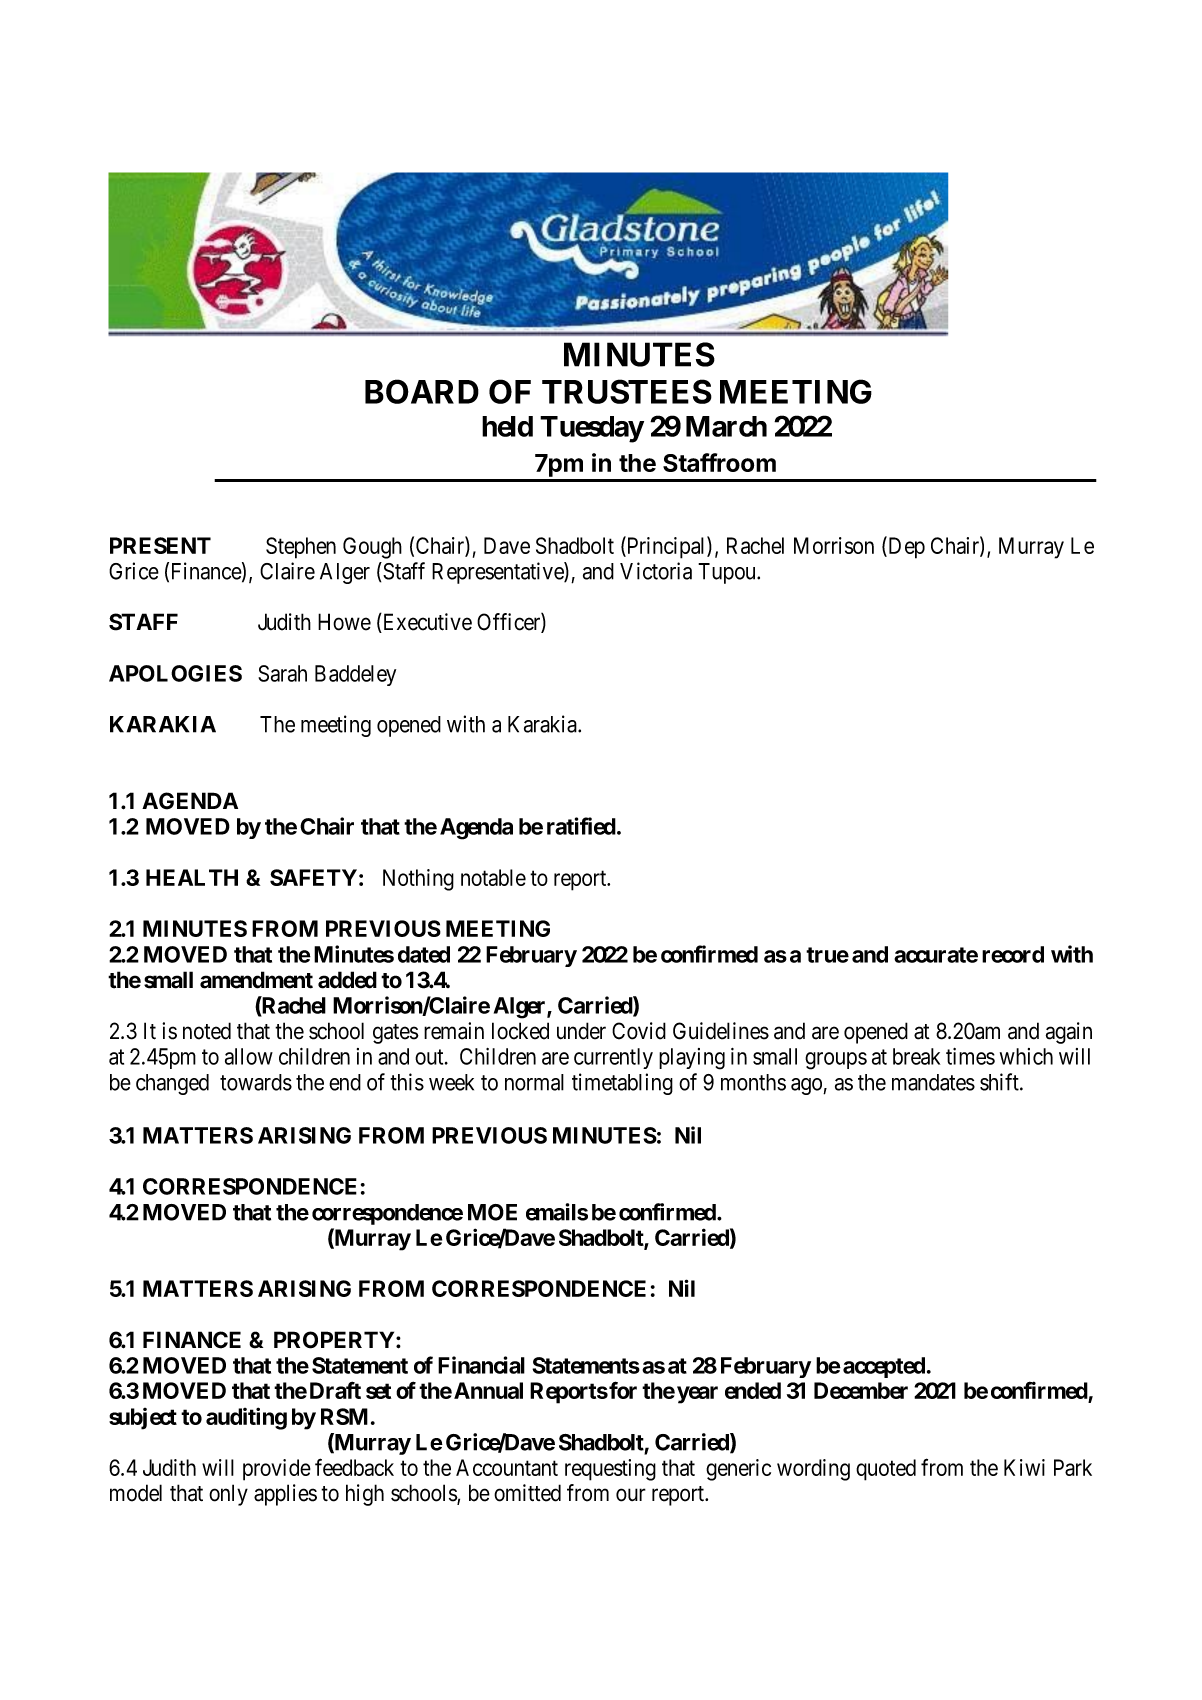  What do you see at coordinates (581, 826) in the image?
I see `ratified` at bounding box center [581, 826].
